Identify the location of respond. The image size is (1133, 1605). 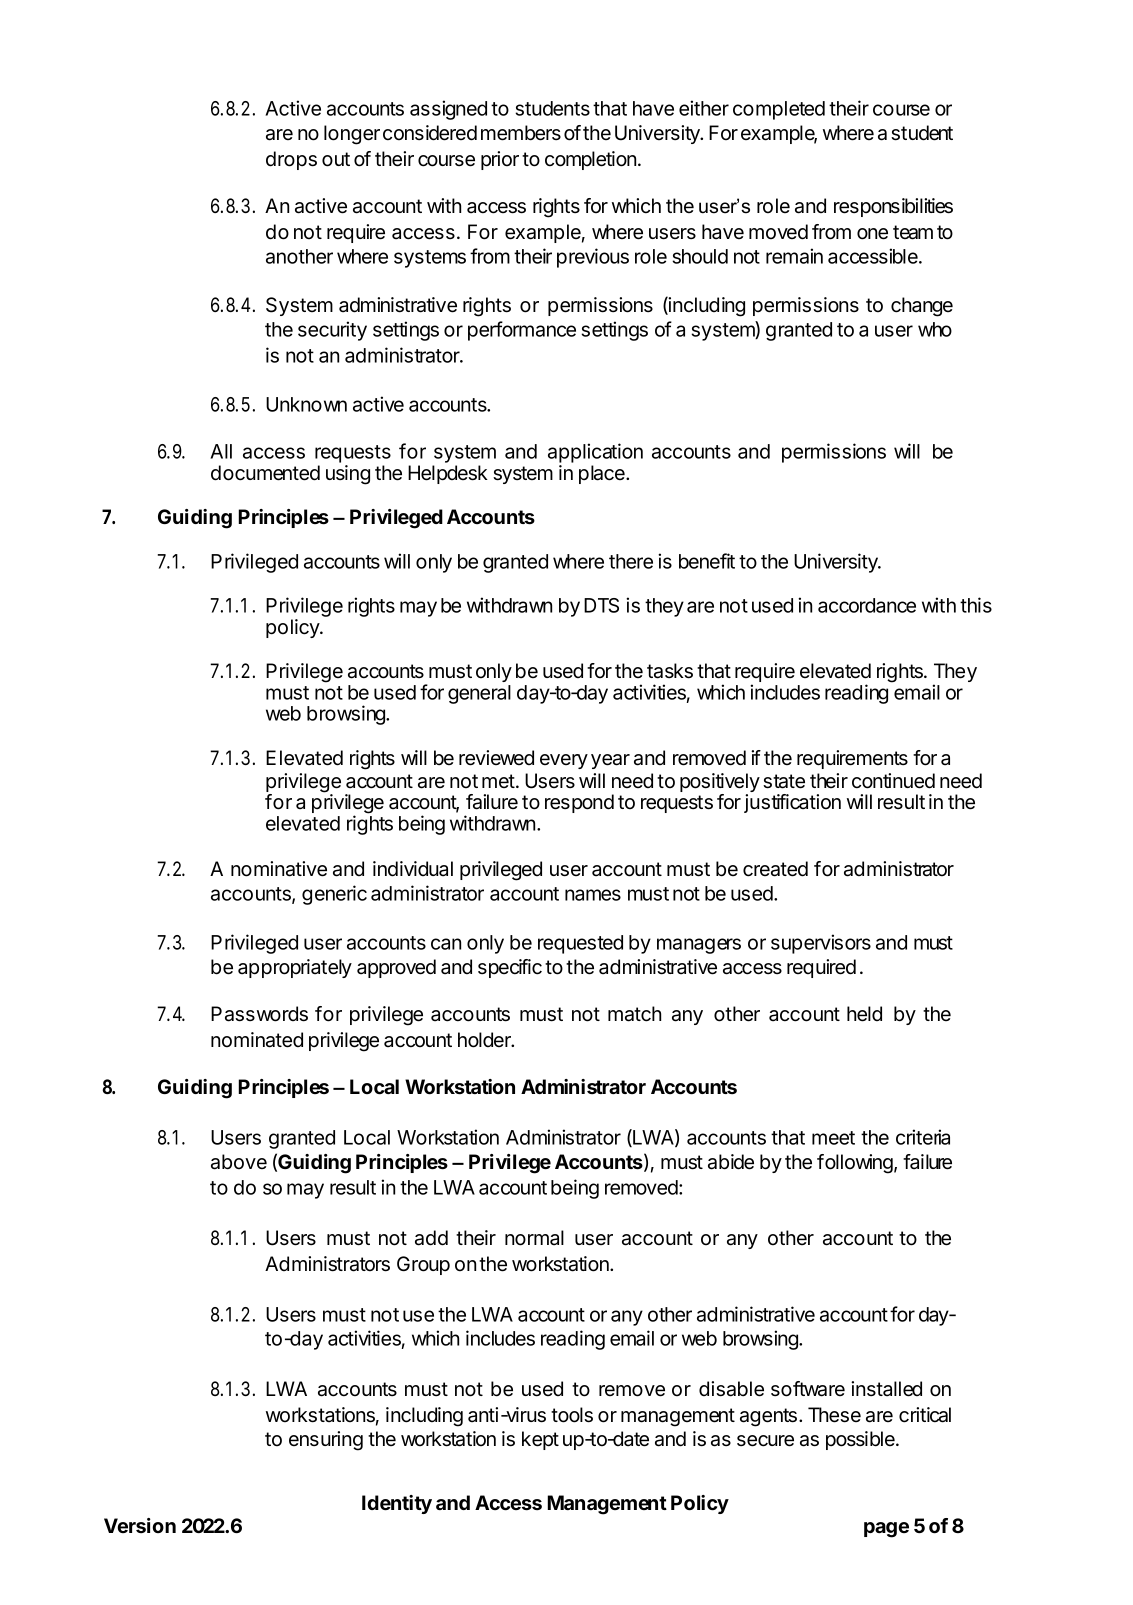
(579, 803).
